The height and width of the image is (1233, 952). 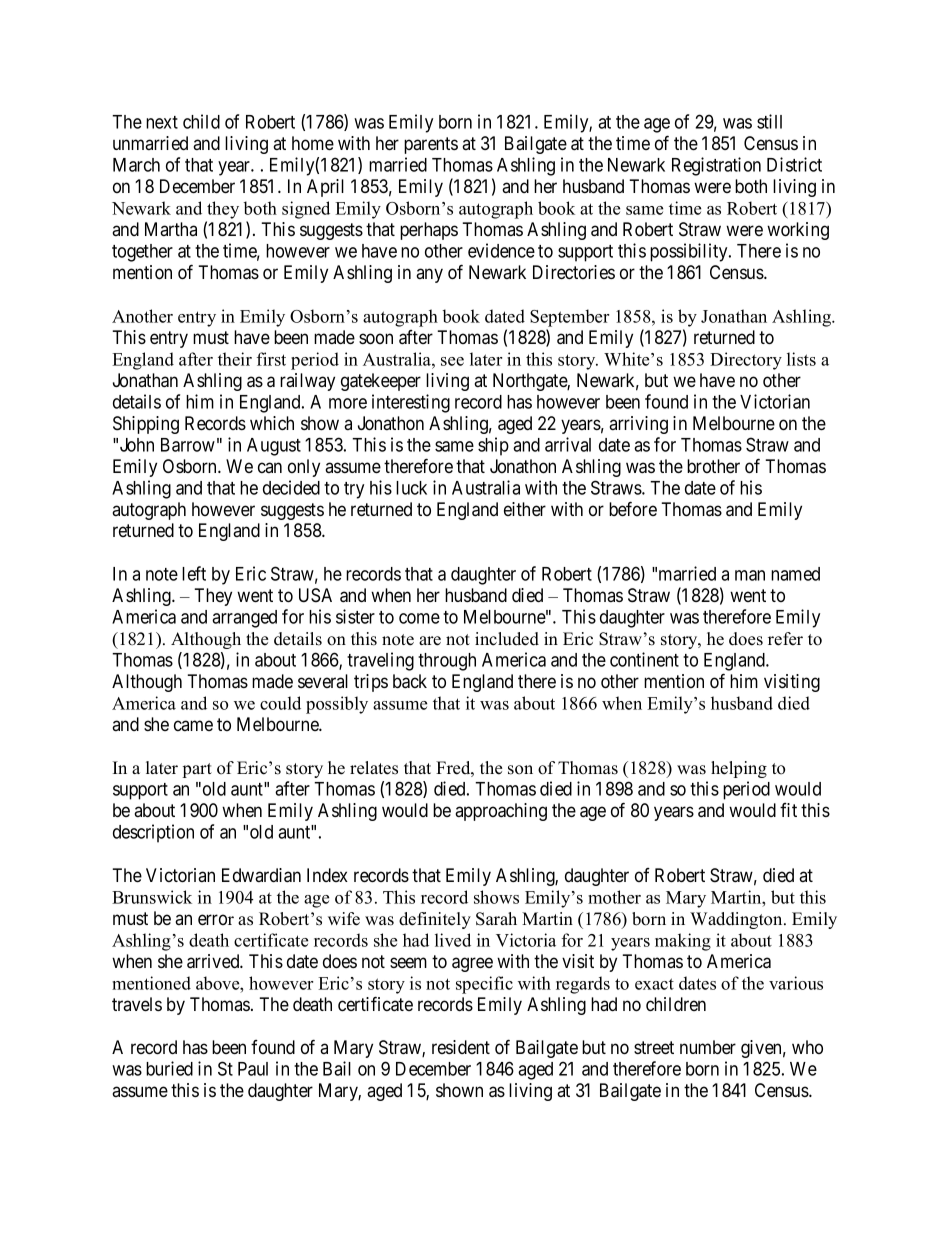 What do you see at coordinates (501, 812) in the image?
I see `approaching` at bounding box center [501, 812].
